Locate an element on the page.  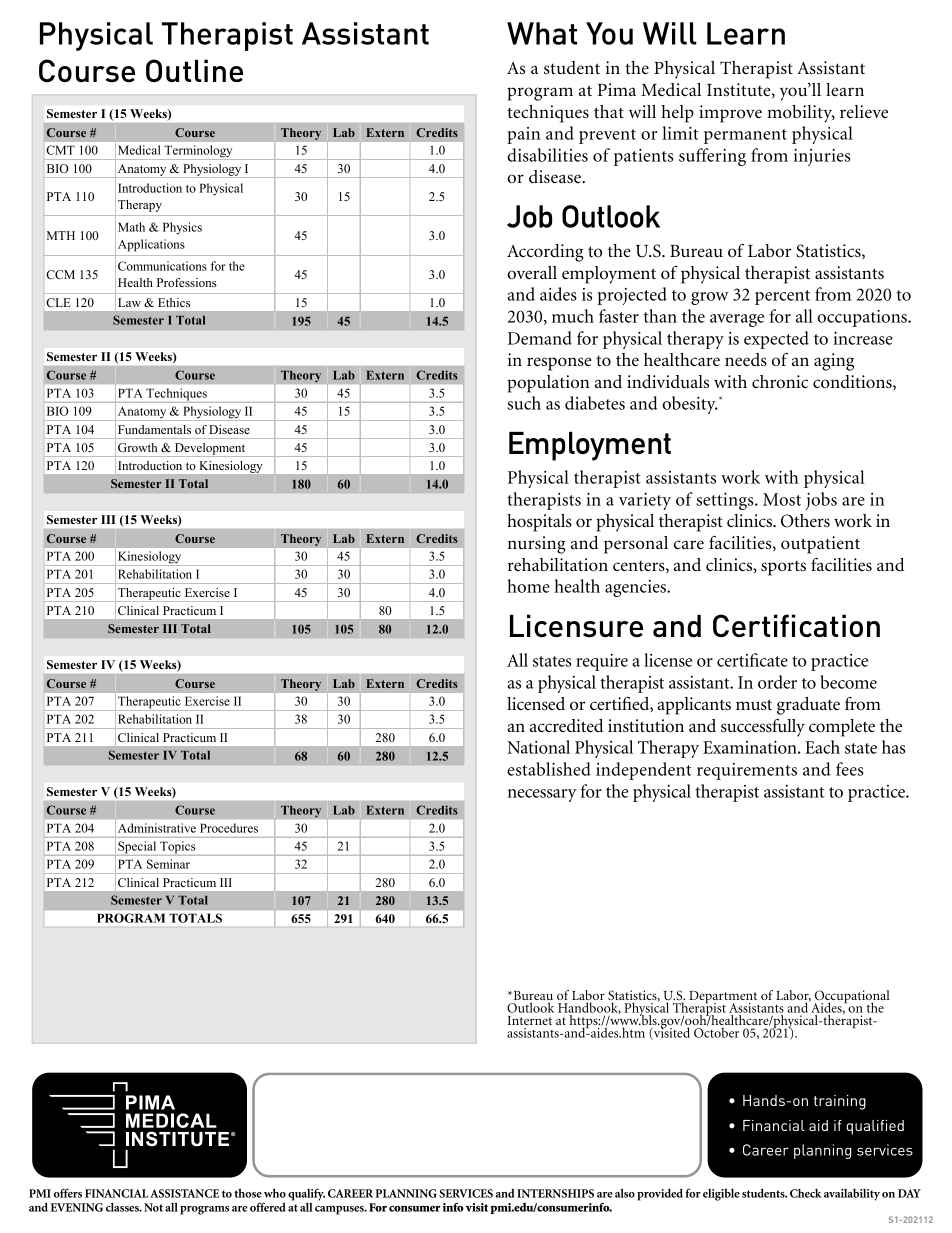
Outline is located at coordinates (194, 70).
